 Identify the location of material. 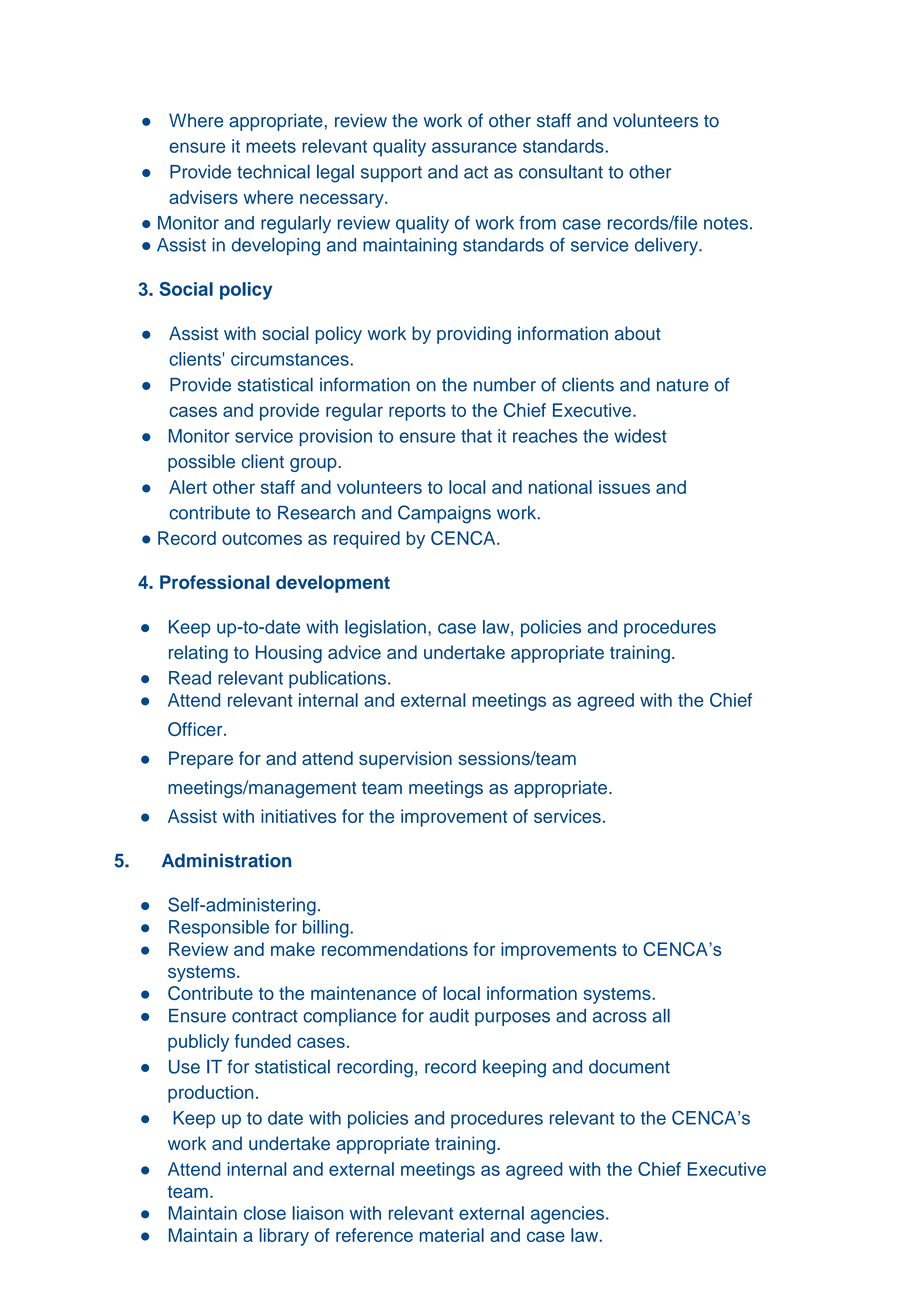
(452, 1235).
